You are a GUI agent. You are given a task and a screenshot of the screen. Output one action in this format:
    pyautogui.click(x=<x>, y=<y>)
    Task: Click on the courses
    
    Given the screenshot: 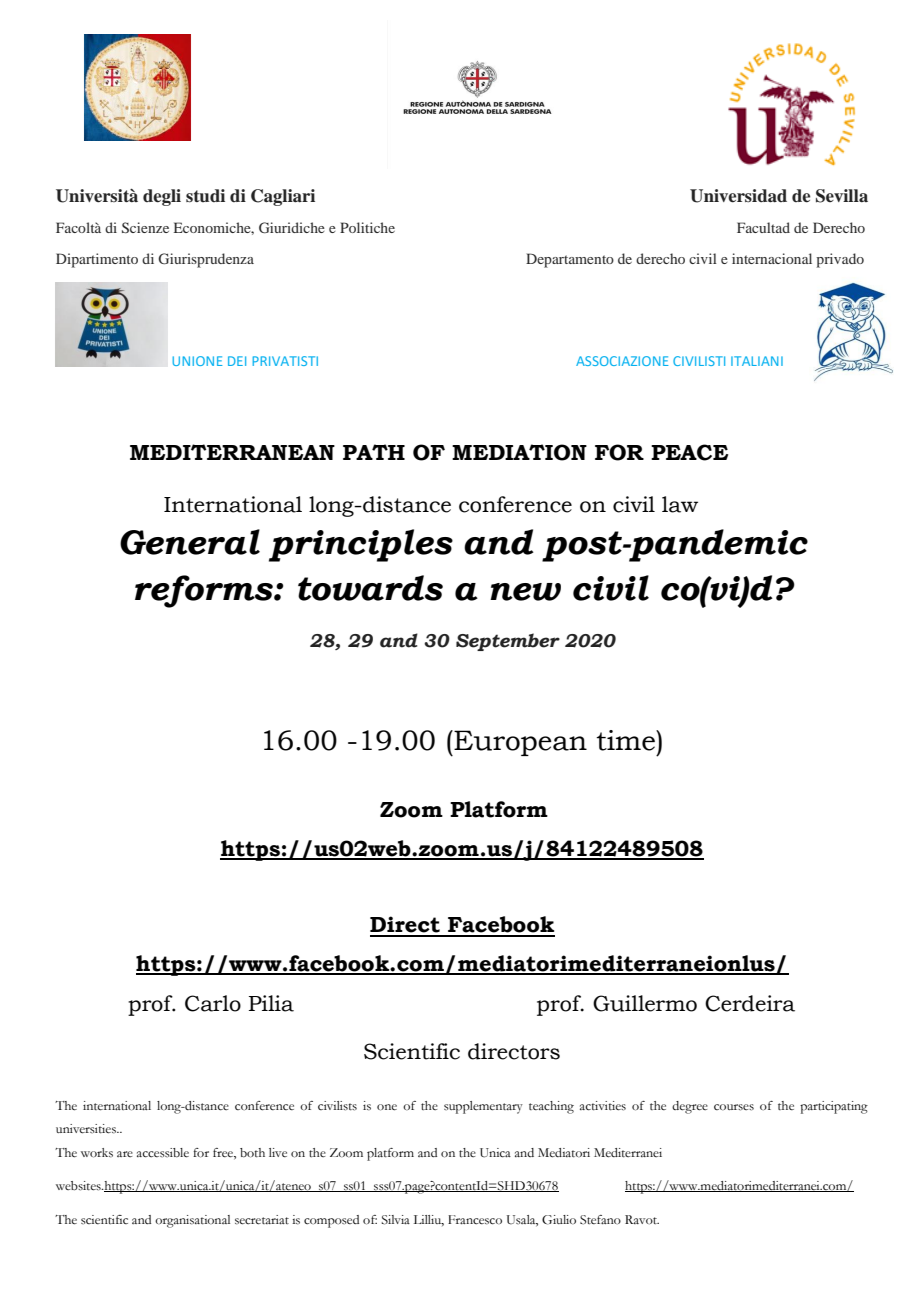 What is the action you would take?
    pyautogui.click(x=734, y=1107)
